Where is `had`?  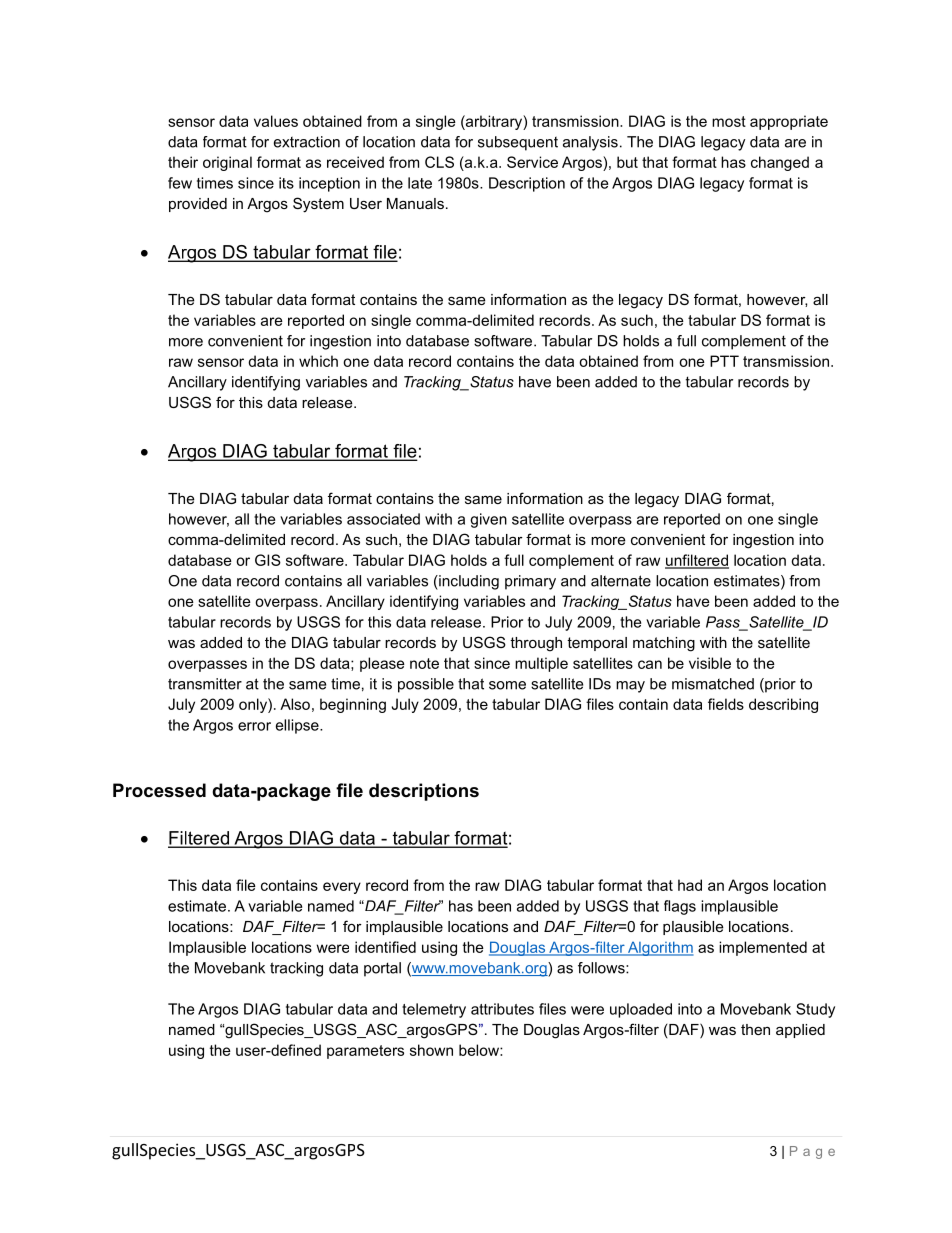
had is located at coordinates (690, 885).
